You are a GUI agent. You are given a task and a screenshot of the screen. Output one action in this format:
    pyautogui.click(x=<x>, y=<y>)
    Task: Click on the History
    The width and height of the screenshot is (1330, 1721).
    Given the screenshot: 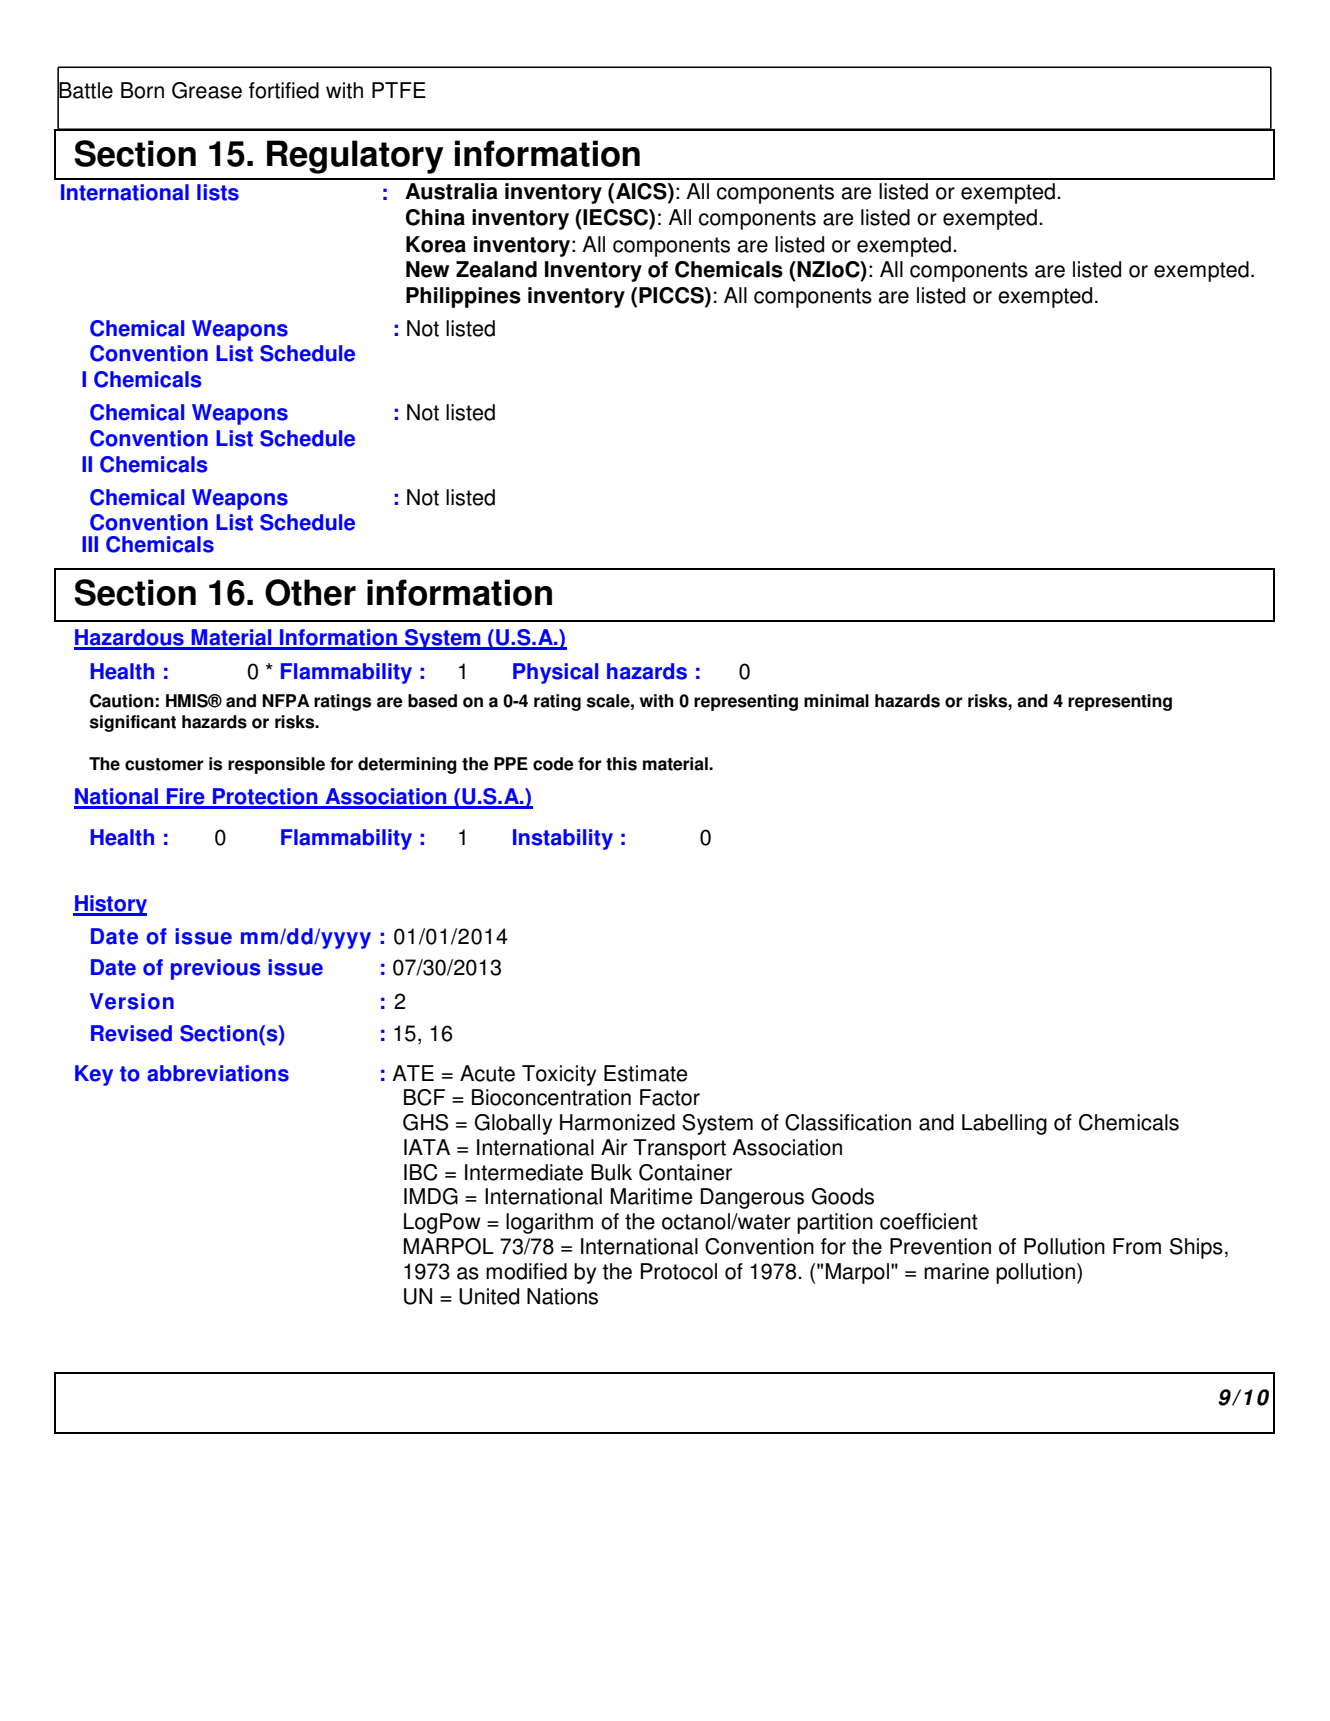 What is the action you would take?
    pyautogui.click(x=110, y=905)
